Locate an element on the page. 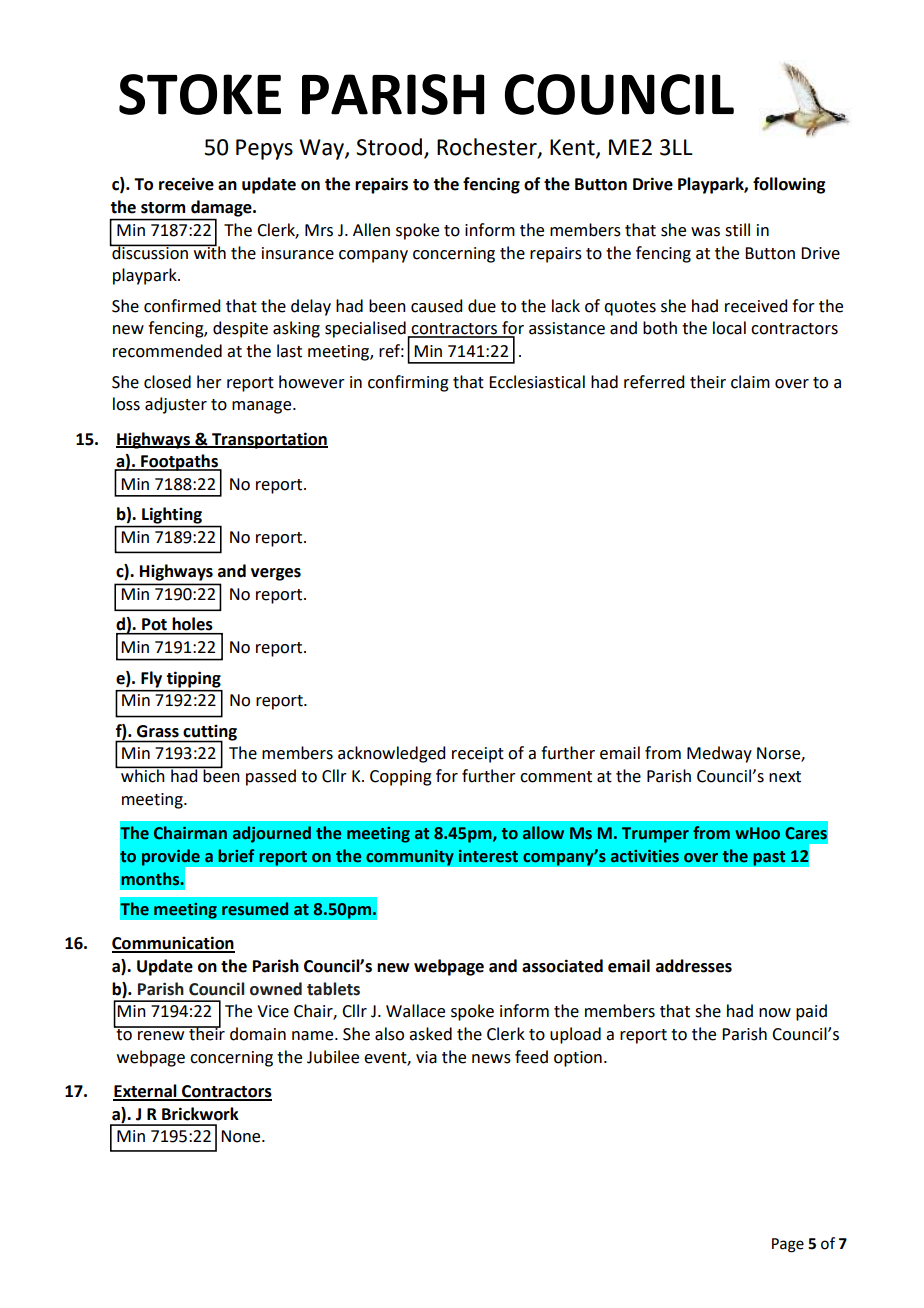  Medway is located at coordinates (719, 754).
